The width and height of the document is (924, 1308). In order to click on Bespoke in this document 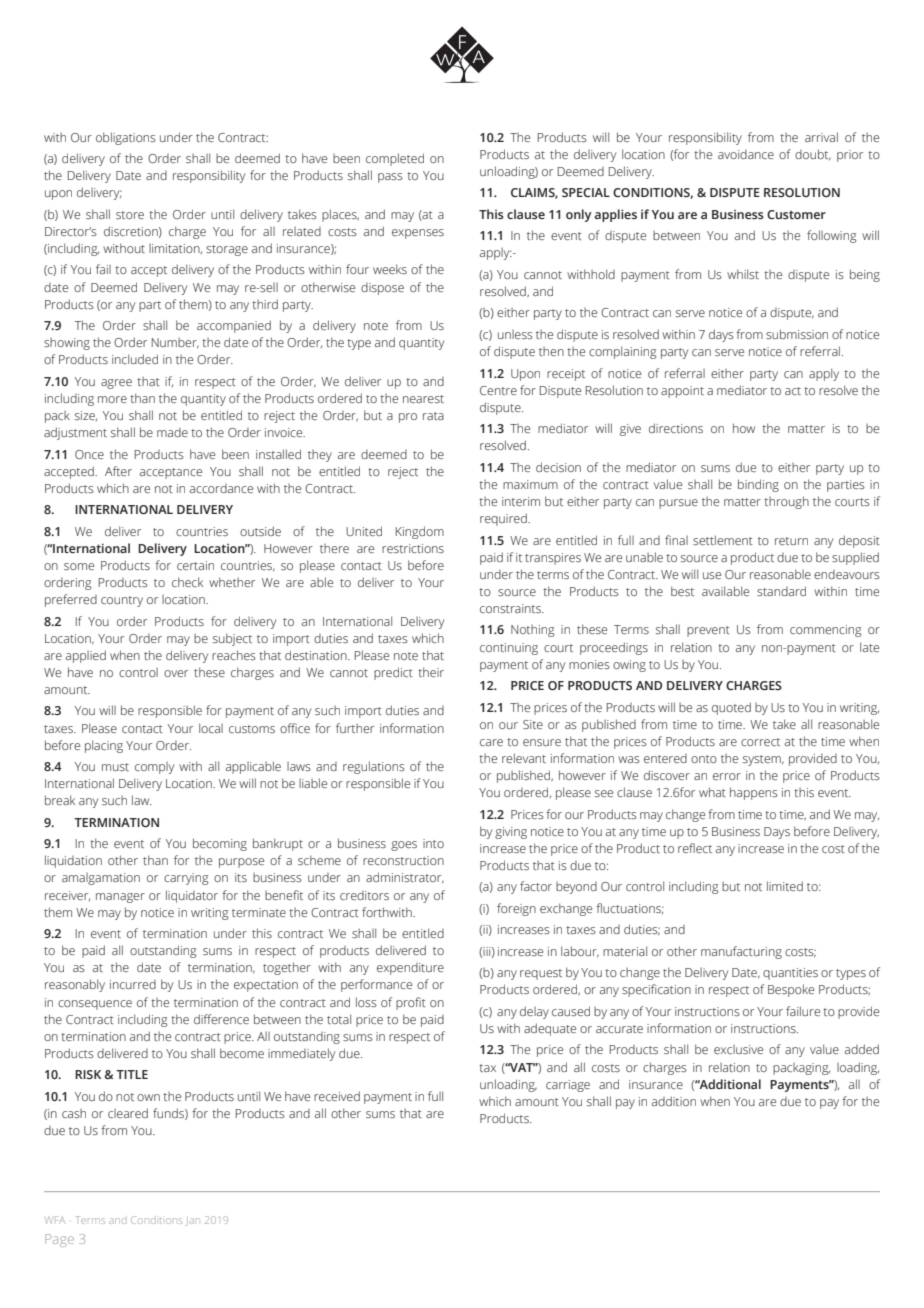, I will do `click(791, 990)`.
